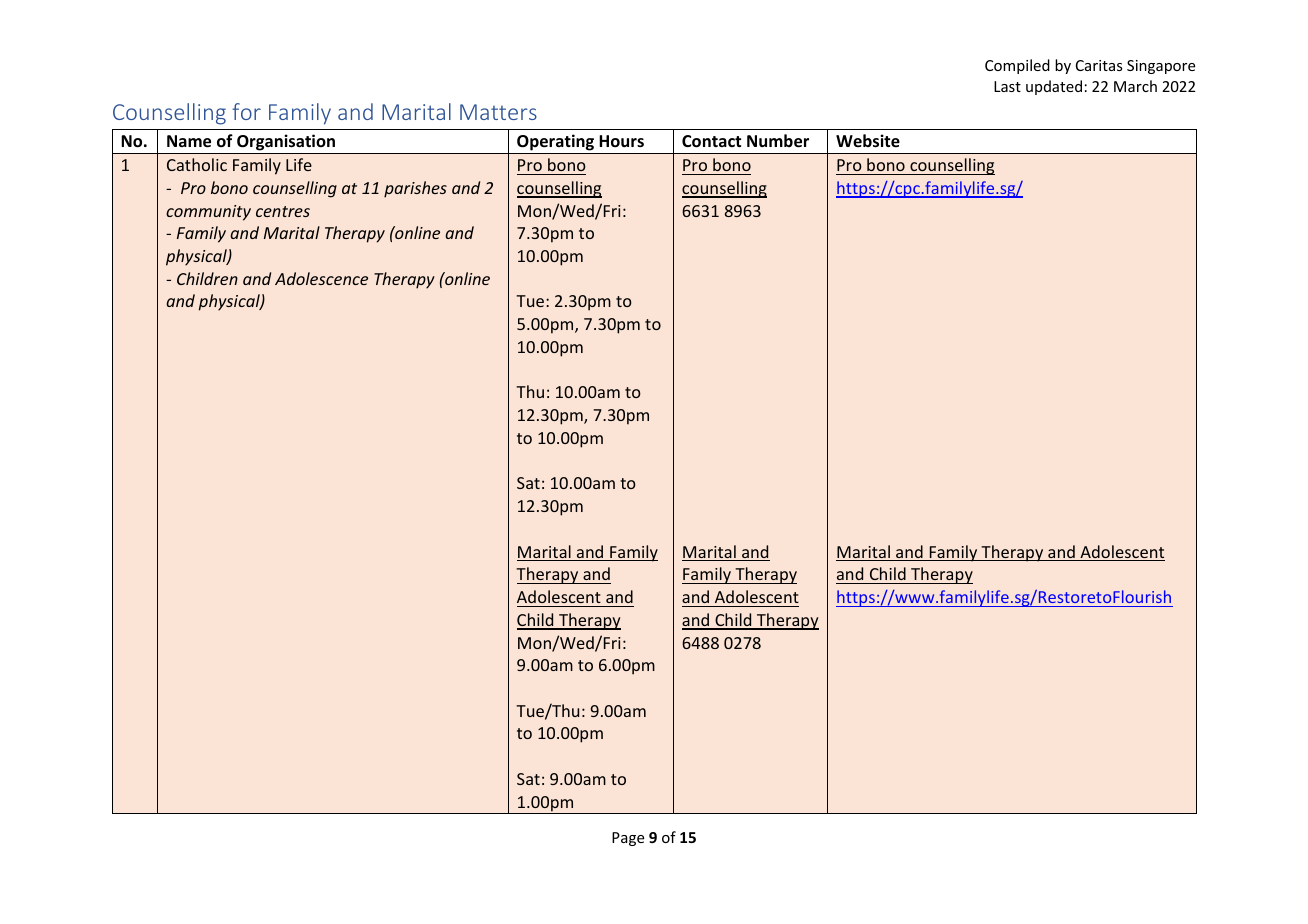 Image resolution: width=1308 pixels, height=924 pixels. I want to click on Organisation, so click(286, 144).
